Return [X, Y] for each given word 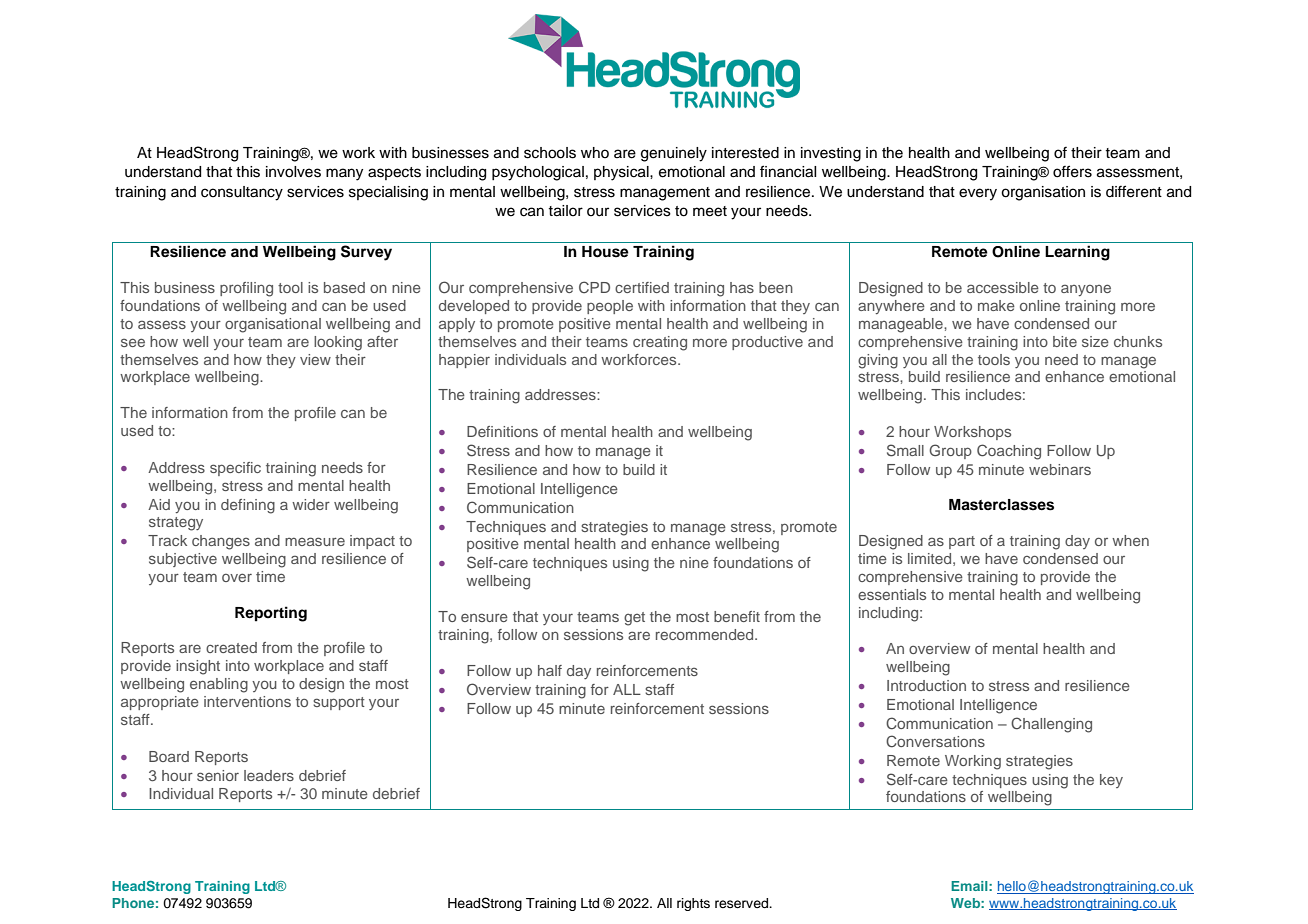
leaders [269, 775]
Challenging [1051, 725]
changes [221, 542]
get [634, 619]
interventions [247, 701]
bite [1065, 341]
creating [660, 343]
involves [293, 172]
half [550, 670]
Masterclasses [1001, 505]
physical [622, 173]
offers [1072, 171]
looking [338, 343]
